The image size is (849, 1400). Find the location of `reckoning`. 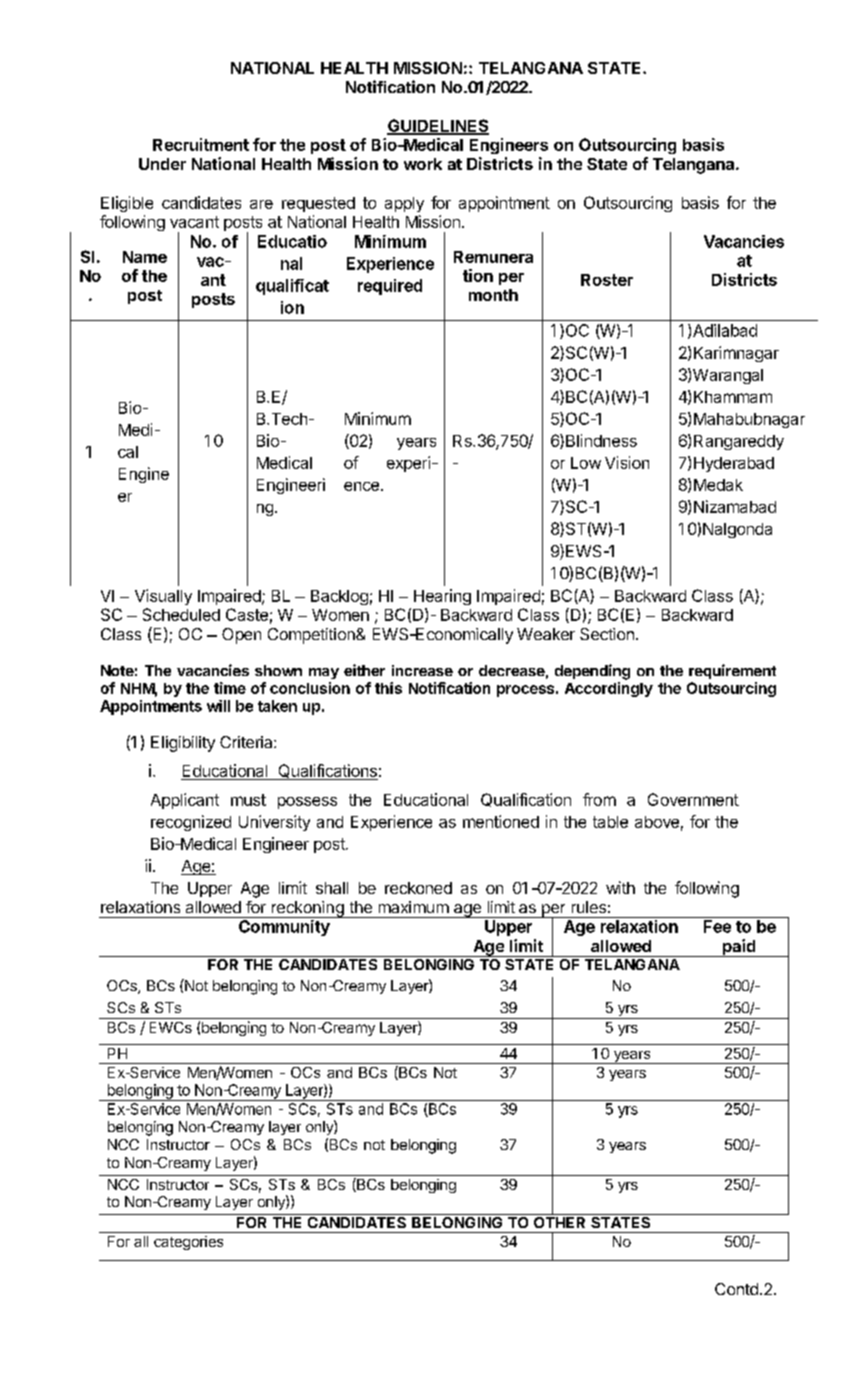

reckoning is located at coordinates (307, 909).
